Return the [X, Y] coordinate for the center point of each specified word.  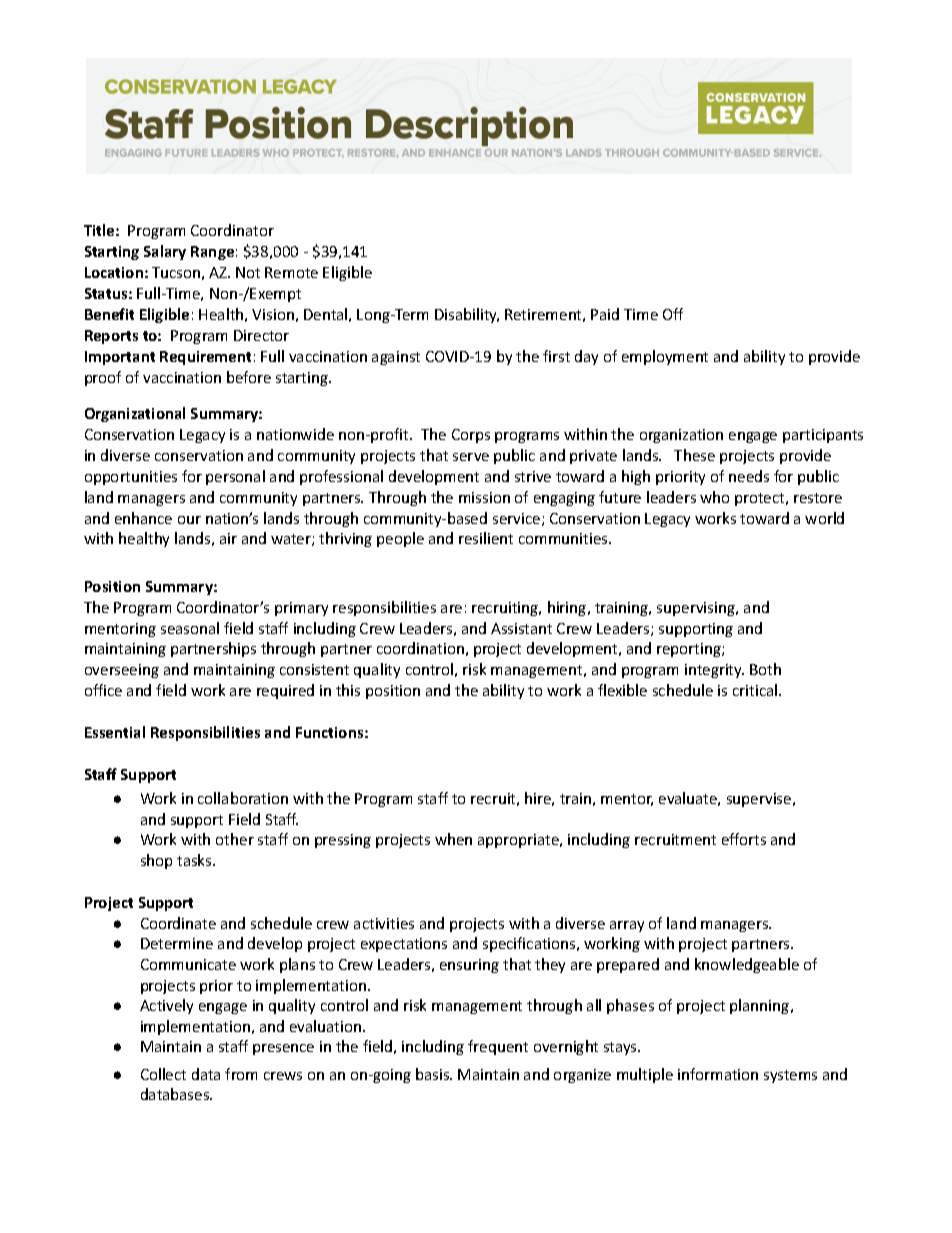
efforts [744, 839]
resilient [486, 538]
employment [665, 357]
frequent [498, 1047]
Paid [605, 314]
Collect [163, 1074]
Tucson [176, 272]
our [189, 520]
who [714, 497]
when [453, 839]
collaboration [243, 798]
